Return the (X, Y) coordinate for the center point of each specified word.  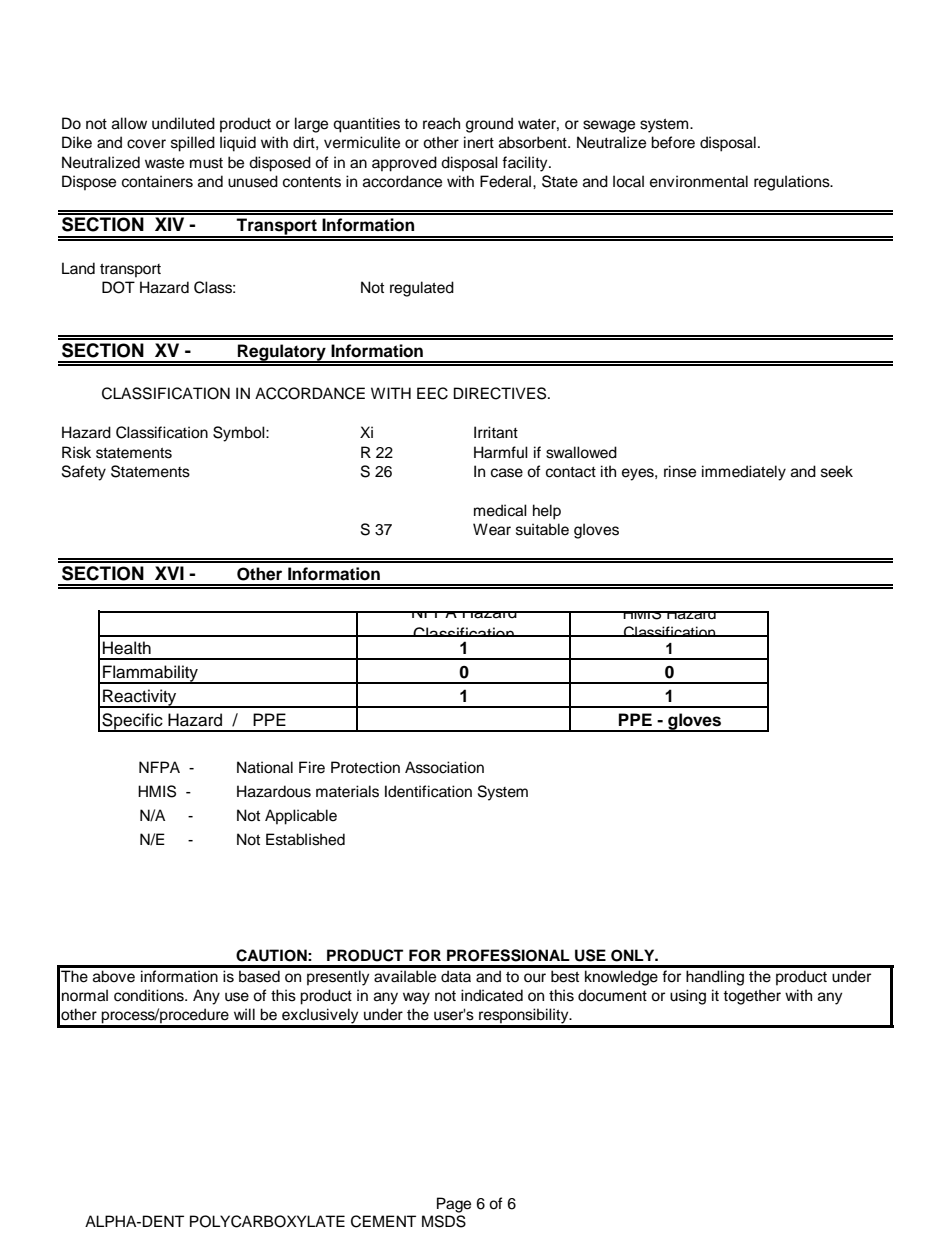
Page (454, 1205)
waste (164, 163)
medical (500, 510)
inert (479, 142)
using (688, 997)
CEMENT (383, 1221)
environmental (699, 181)
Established (305, 839)
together (752, 997)
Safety (84, 473)
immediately (744, 473)
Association (444, 767)
